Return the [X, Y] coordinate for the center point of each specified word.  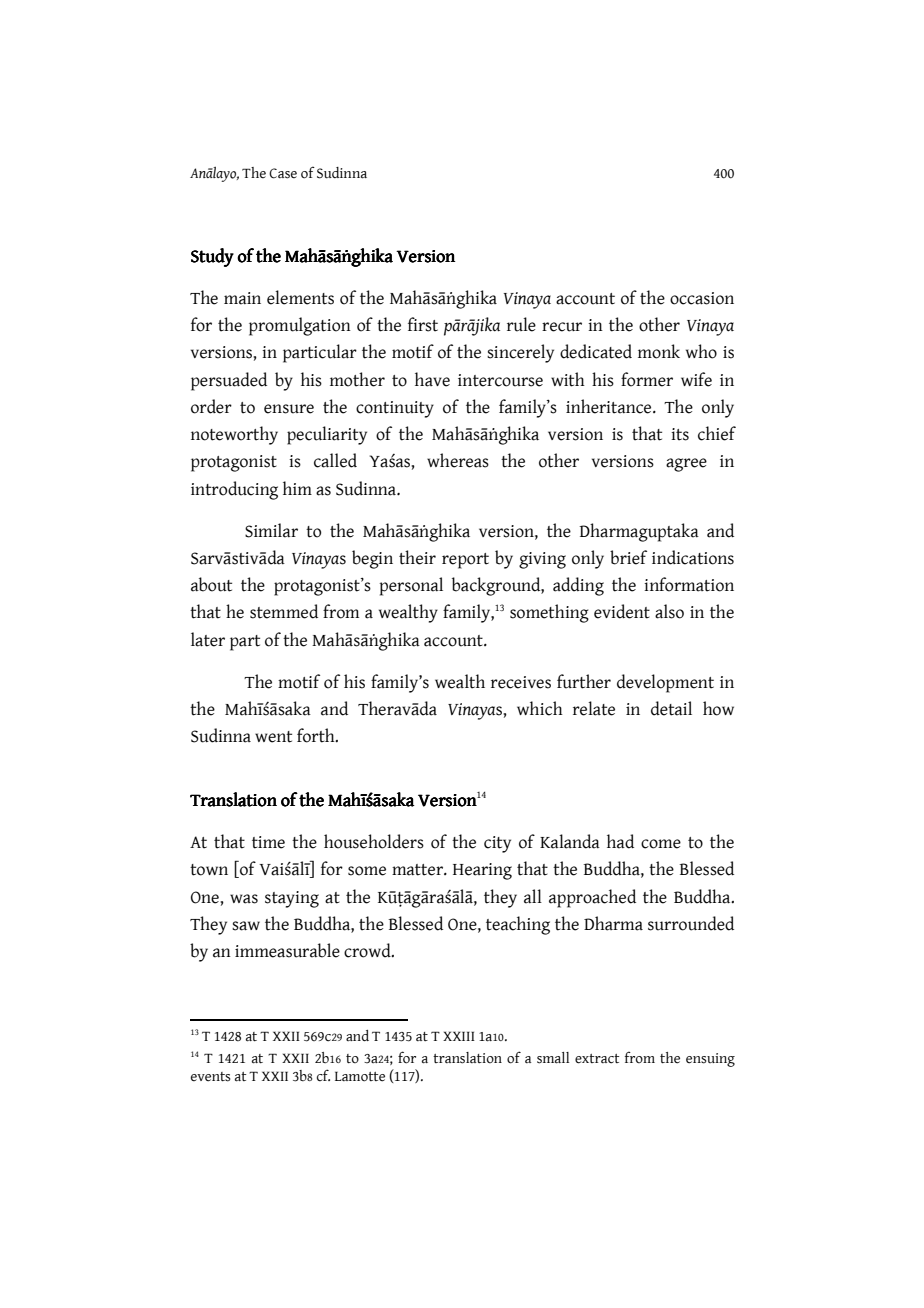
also [669, 611]
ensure [289, 409]
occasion [702, 298]
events [211, 1077]
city [497, 844]
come [661, 844]
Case [283, 173]
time [268, 842]
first [423, 324]
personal [411, 586]
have [432, 379]
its [680, 434]
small [553, 1058]
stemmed [284, 611]
